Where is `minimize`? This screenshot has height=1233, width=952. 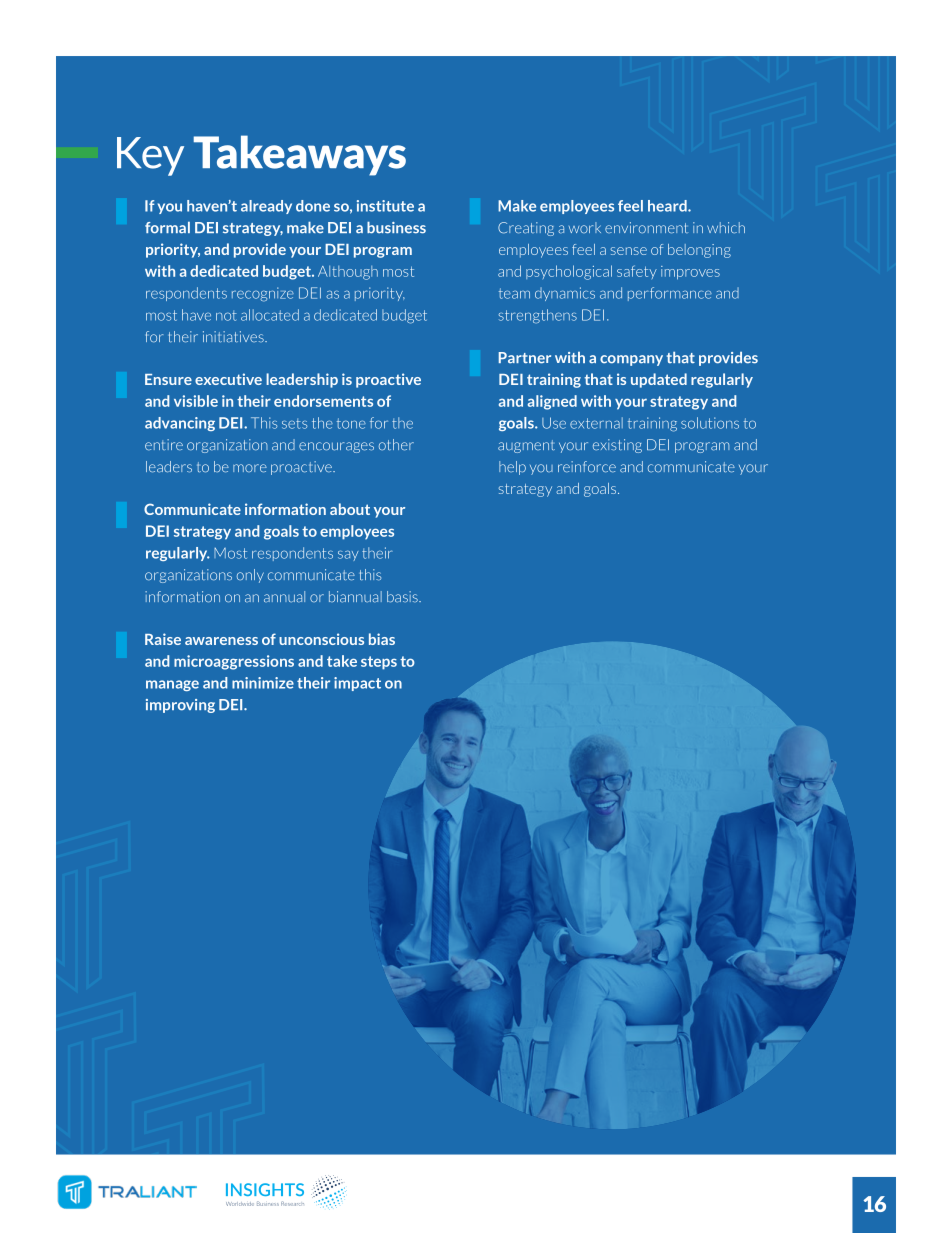
minimize is located at coordinates (263, 683).
